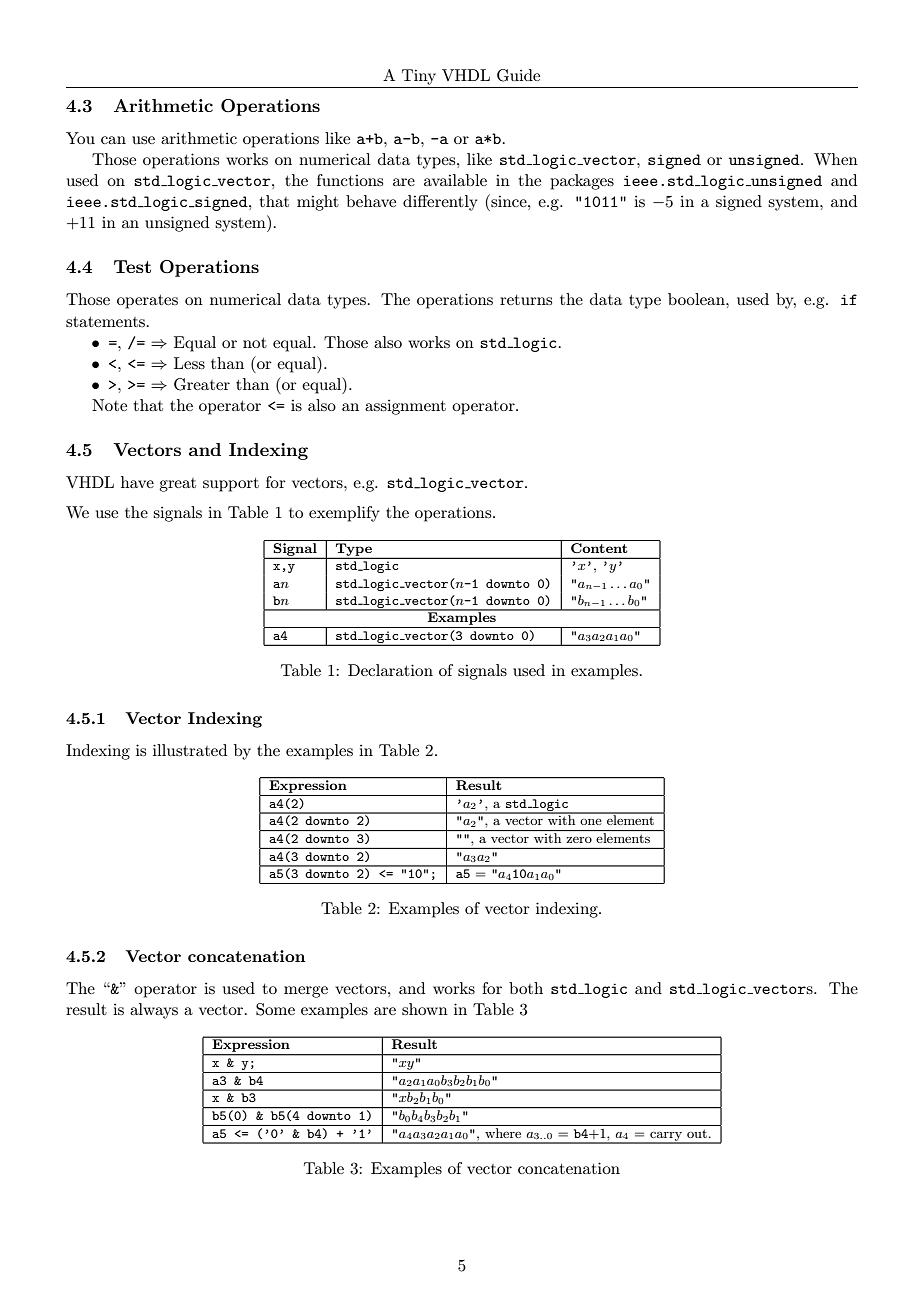 This screenshot has height=1308, width=924. I want to click on When, so click(836, 159).
